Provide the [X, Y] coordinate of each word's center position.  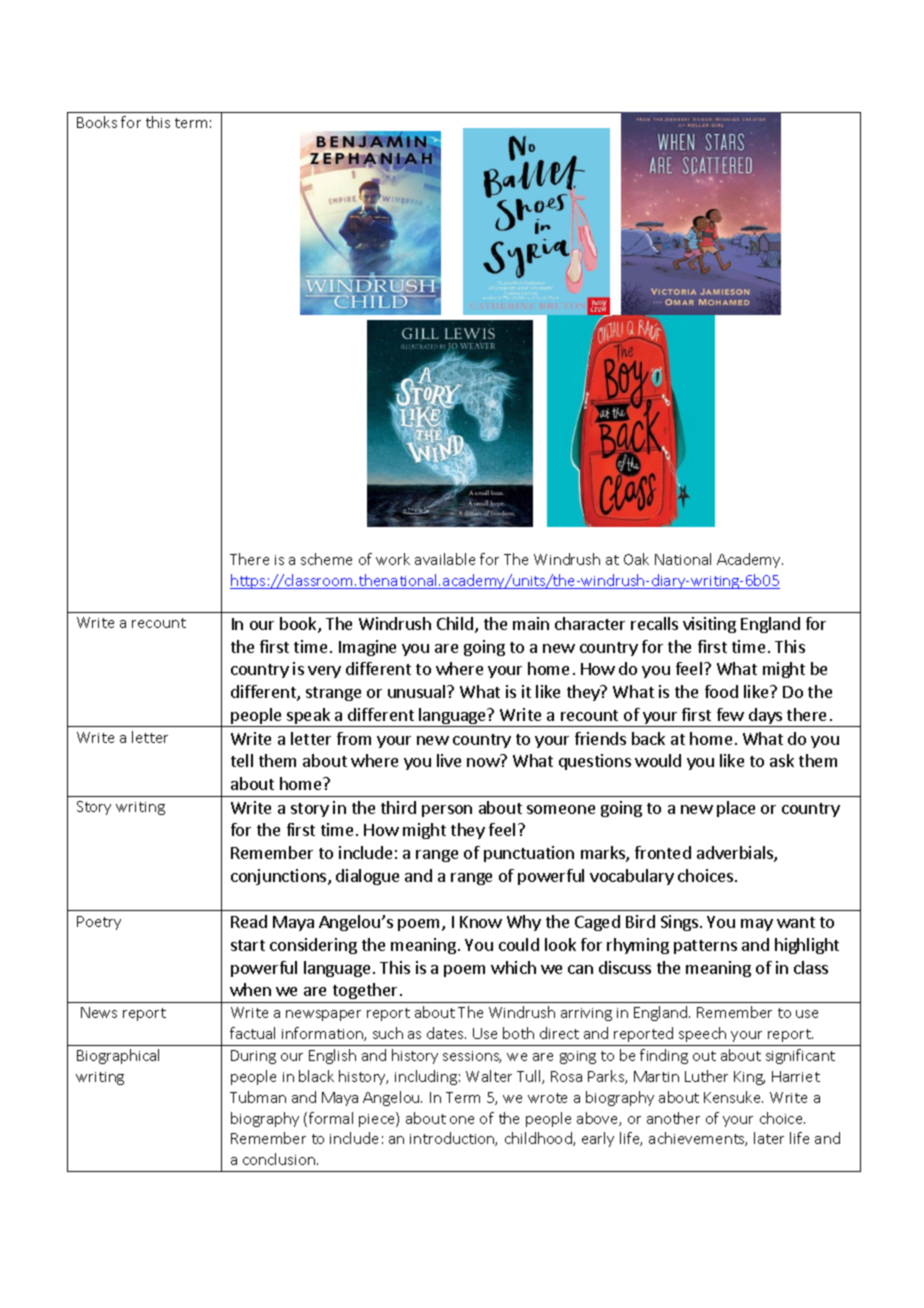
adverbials [736, 854]
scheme [326, 559]
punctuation [529, 854]
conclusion [280, 1159]
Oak [636, 559]
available [445, 559]
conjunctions [280, 877]
